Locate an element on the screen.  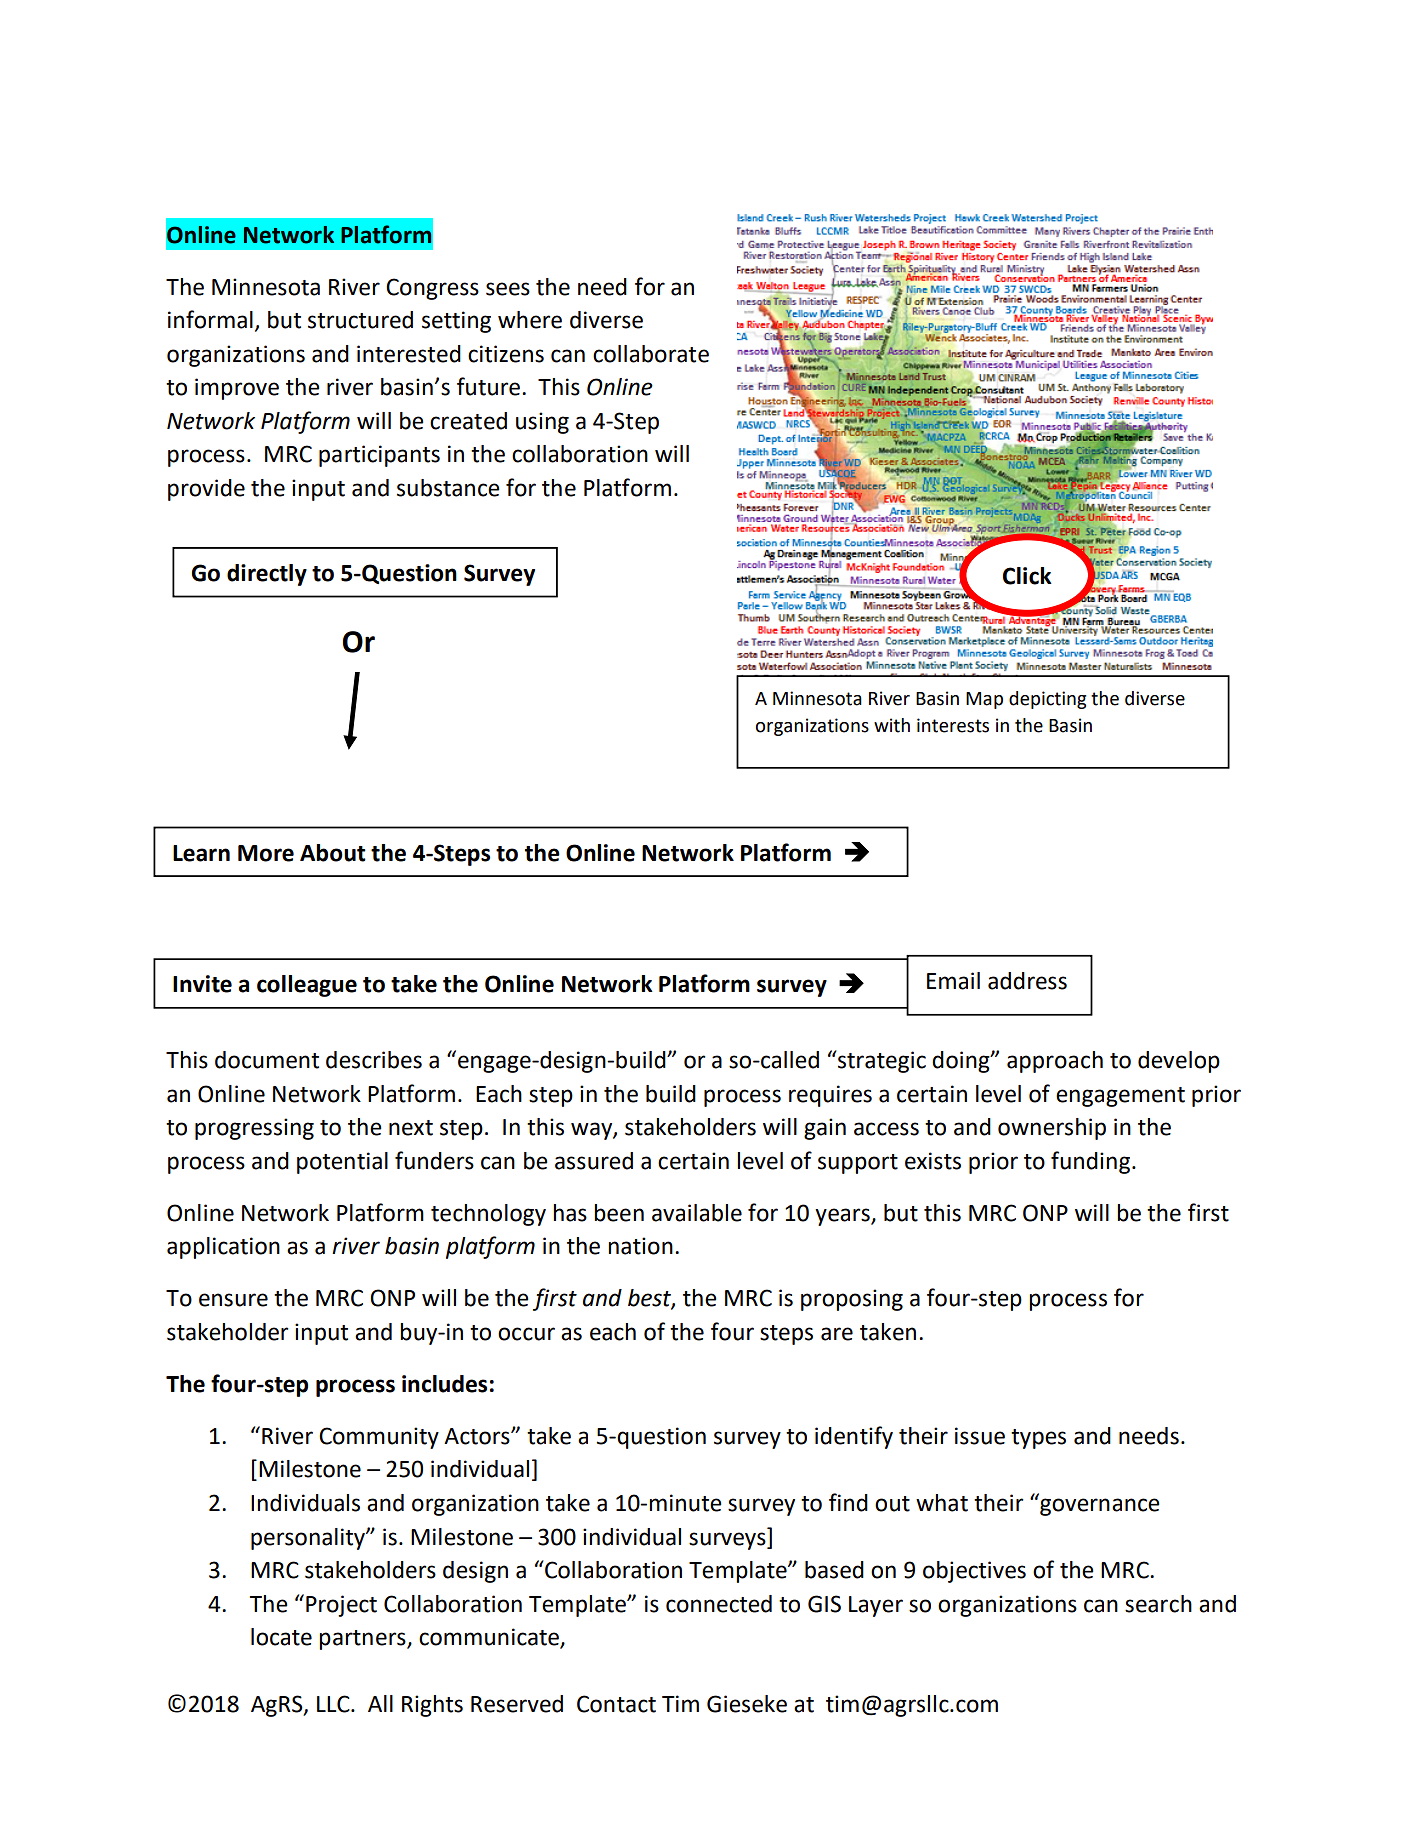
address is located at coordinates (1027, 981).
